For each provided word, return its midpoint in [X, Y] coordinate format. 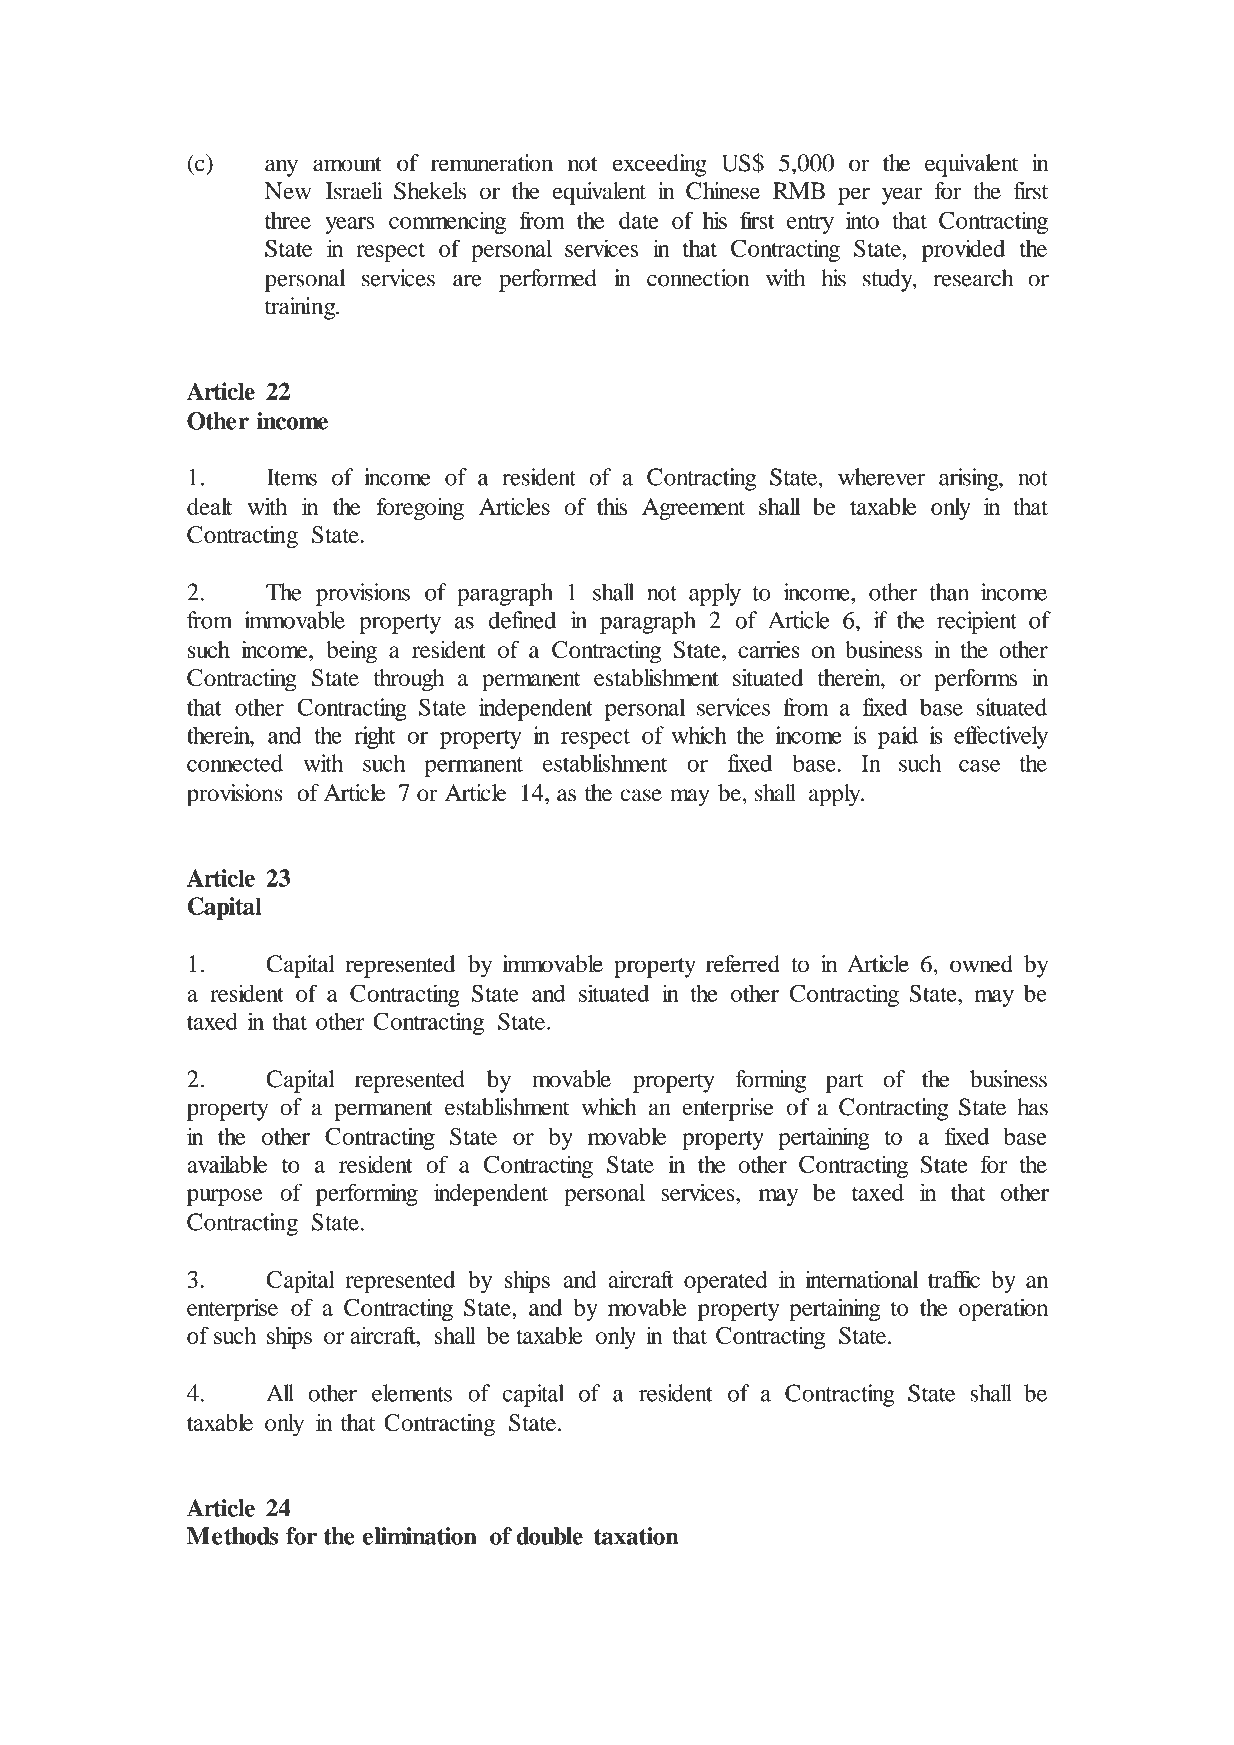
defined [522, 620]
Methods [232, 1536]
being [352, 652]
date [639, 220]
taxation [636, 1536]
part [845, 1083]
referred [743, 964]
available [227, 1164]
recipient [977, 622]
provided [963, 250]
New [288, 191]
